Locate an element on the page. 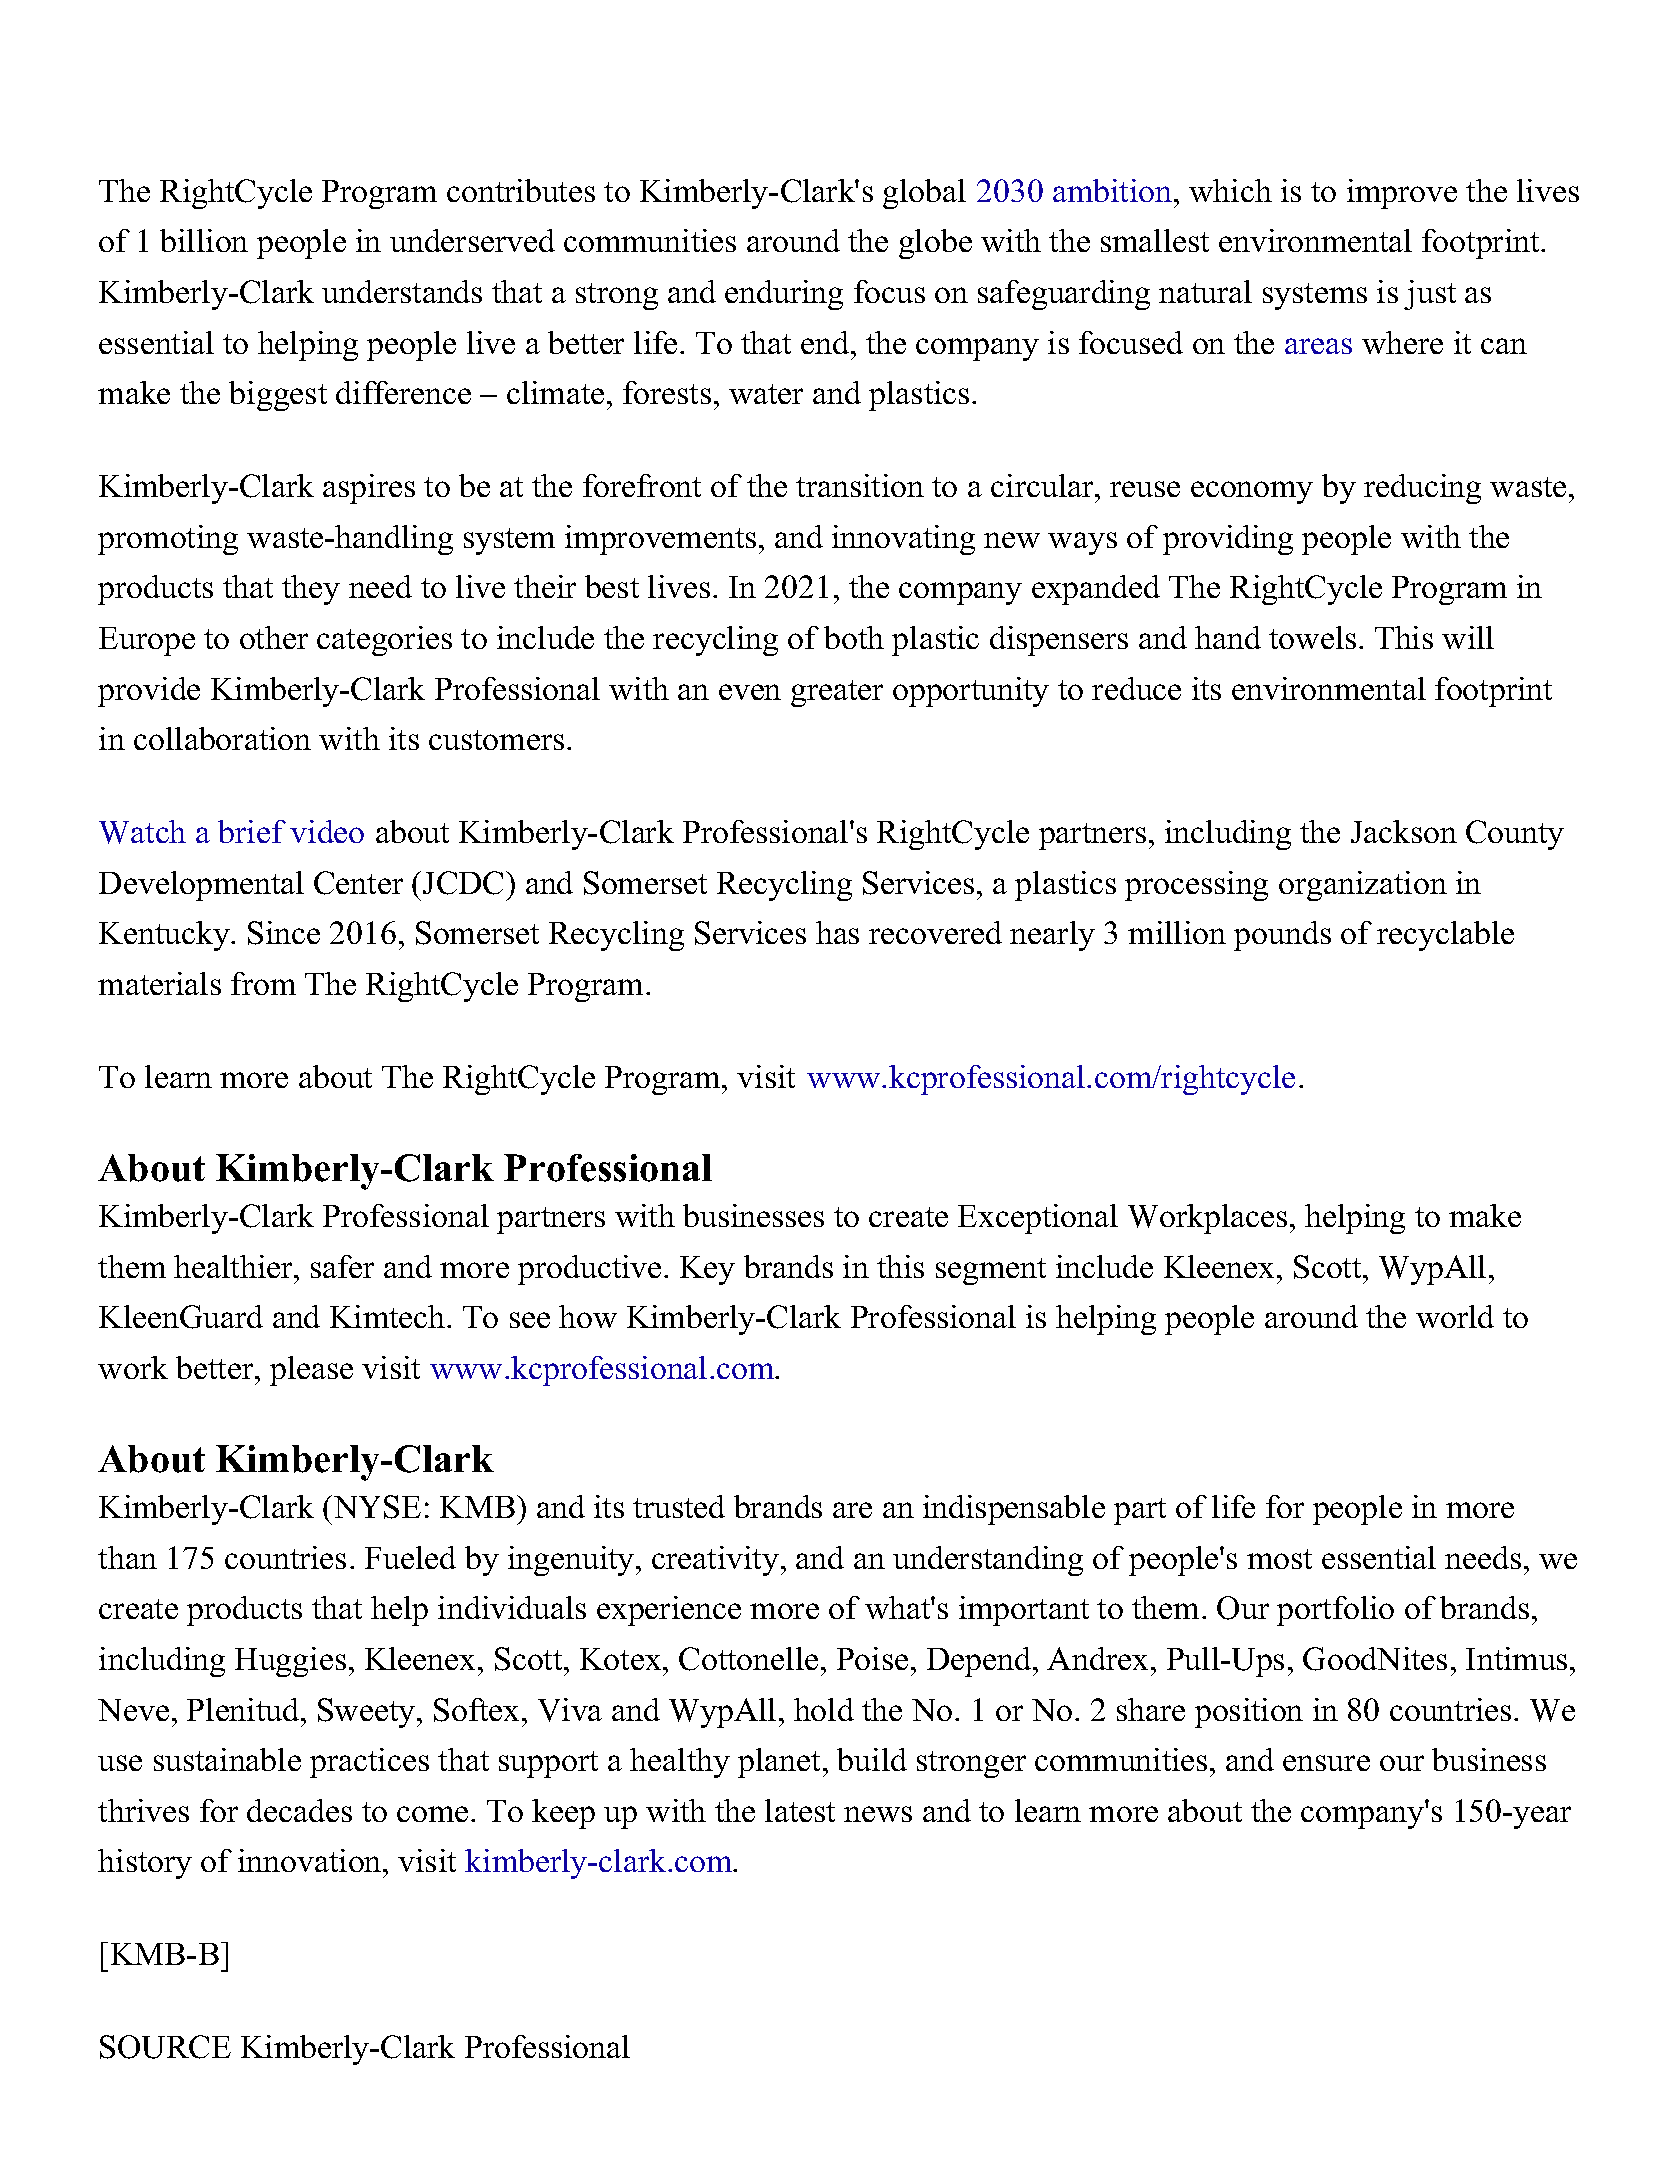 This image has width=1680, height=2174. news is located at coordinates (878, 1814).
